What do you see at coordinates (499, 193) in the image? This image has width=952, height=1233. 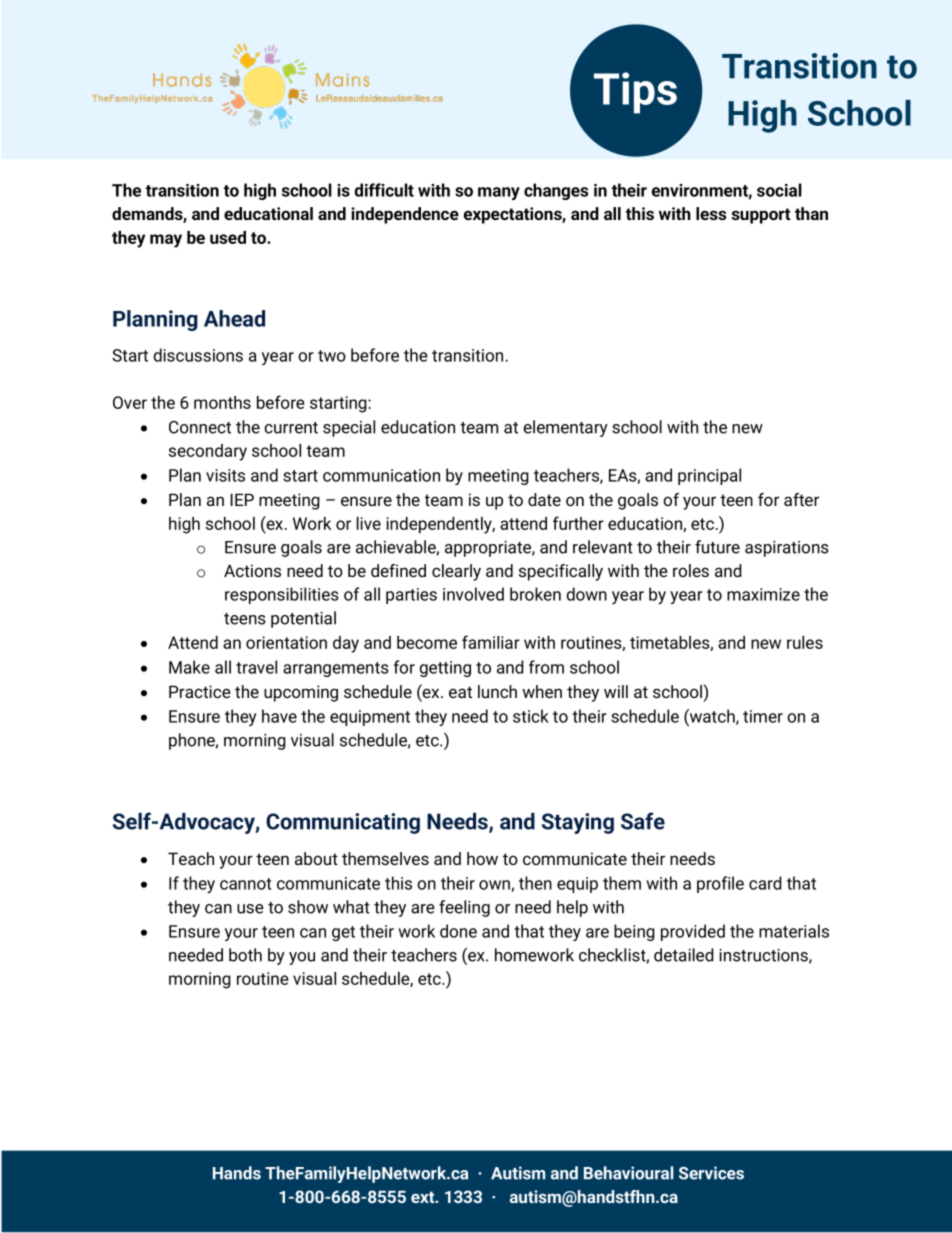 I see `many` at bounding box center [499, 193].
